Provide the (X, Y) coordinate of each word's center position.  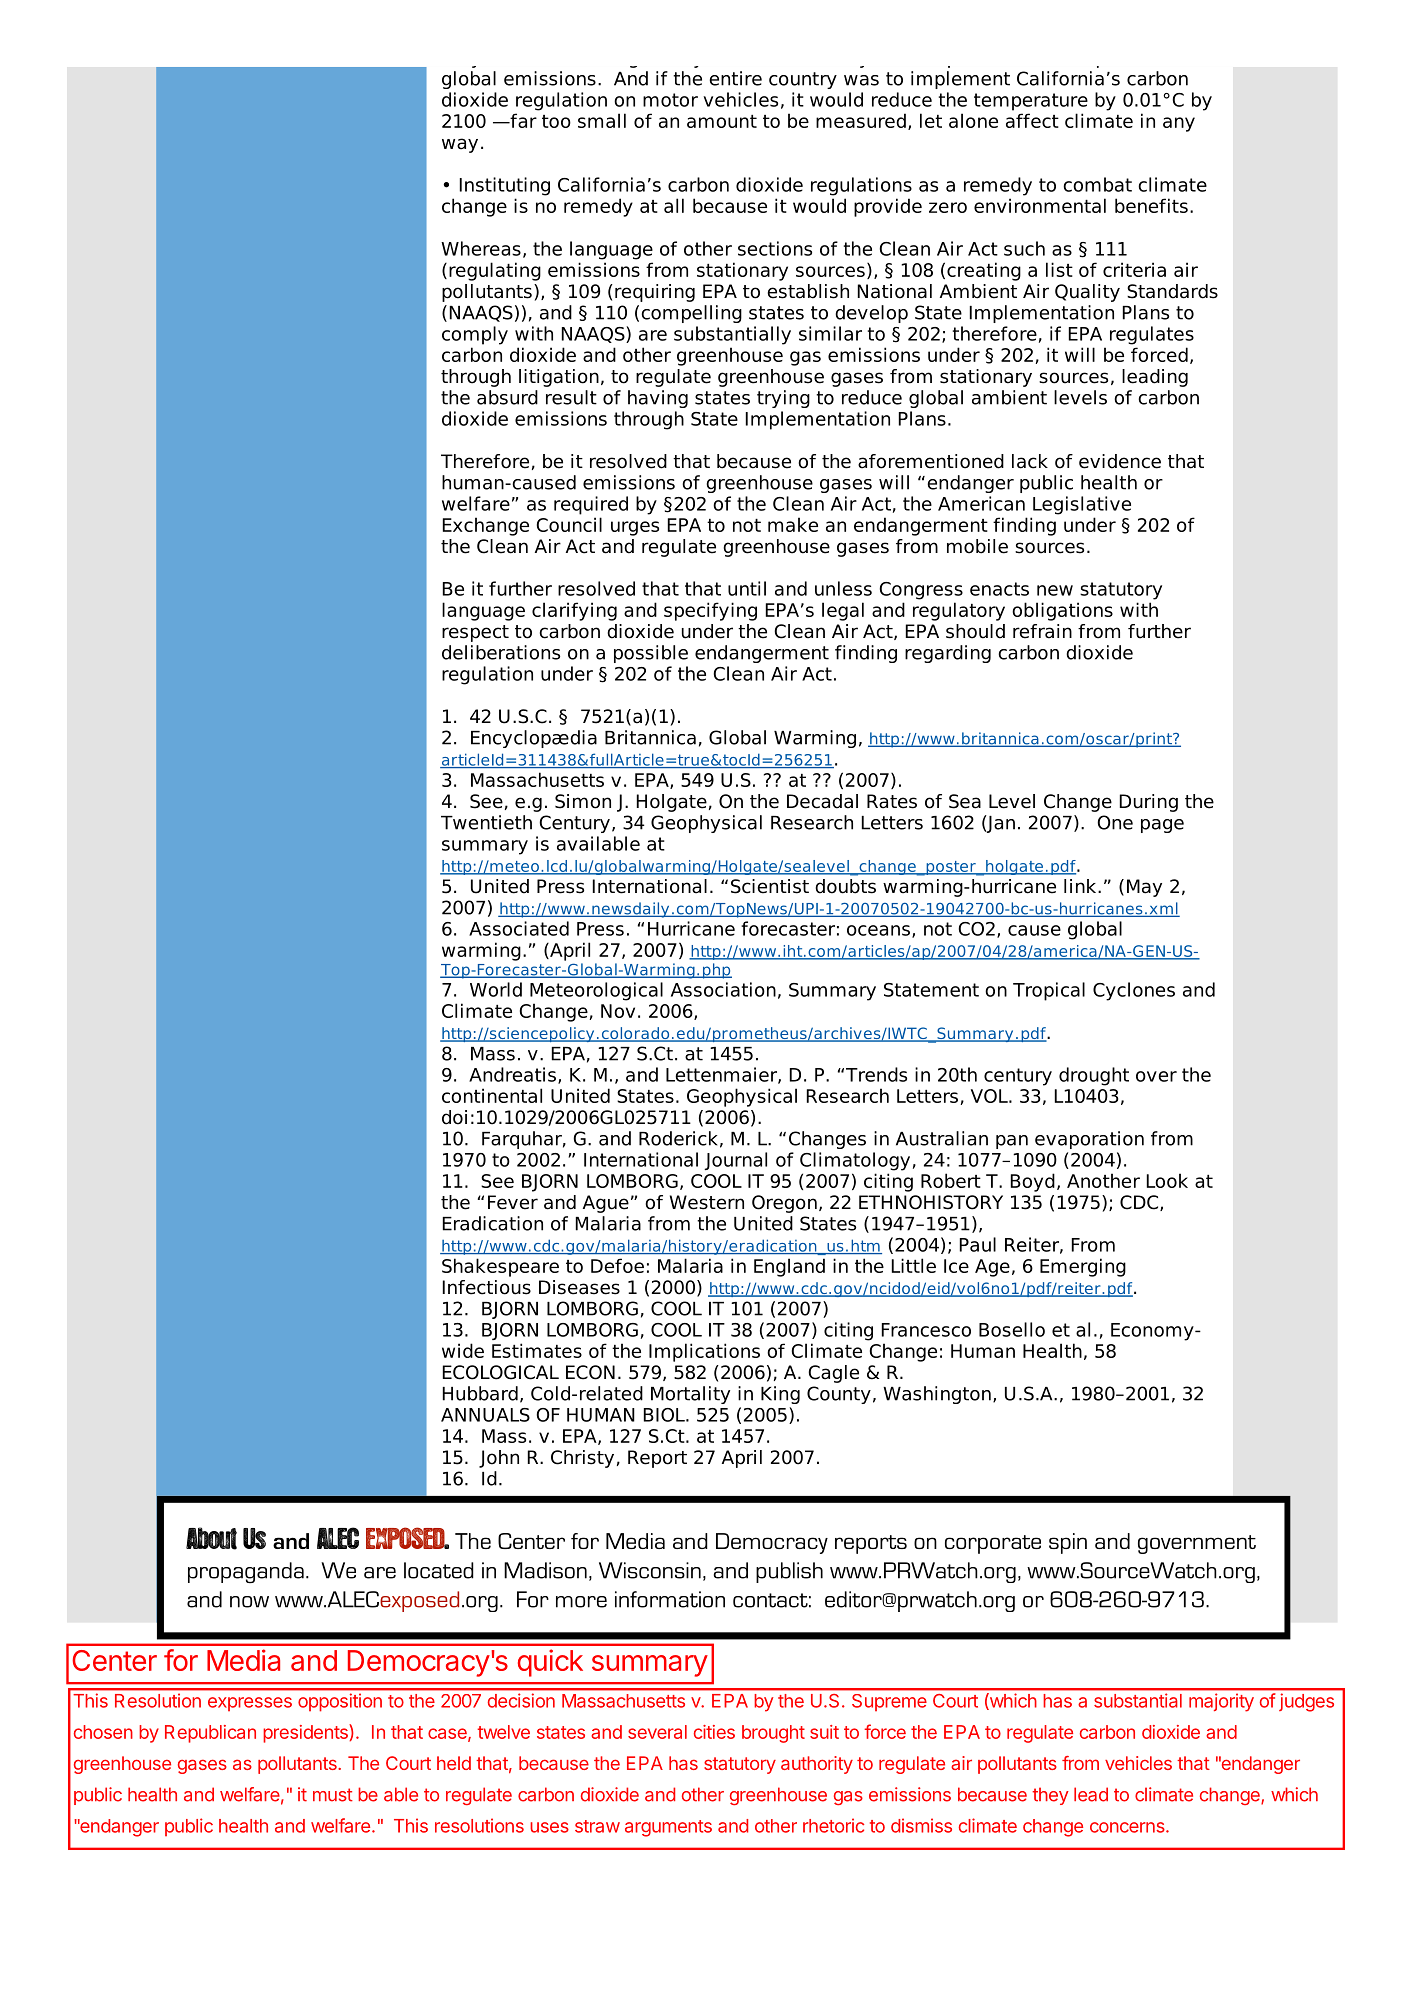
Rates (892, 801)
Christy (582, 1459)
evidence (1120, 461)
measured (861, 120)
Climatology (855, 1161)
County (839, 1395)
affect (1032, 120)
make (793, 524)
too (556, 121)
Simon (583, 801)
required (591, 505)
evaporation (1089, 1140)
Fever (513, 1202)
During (1149, 803)
